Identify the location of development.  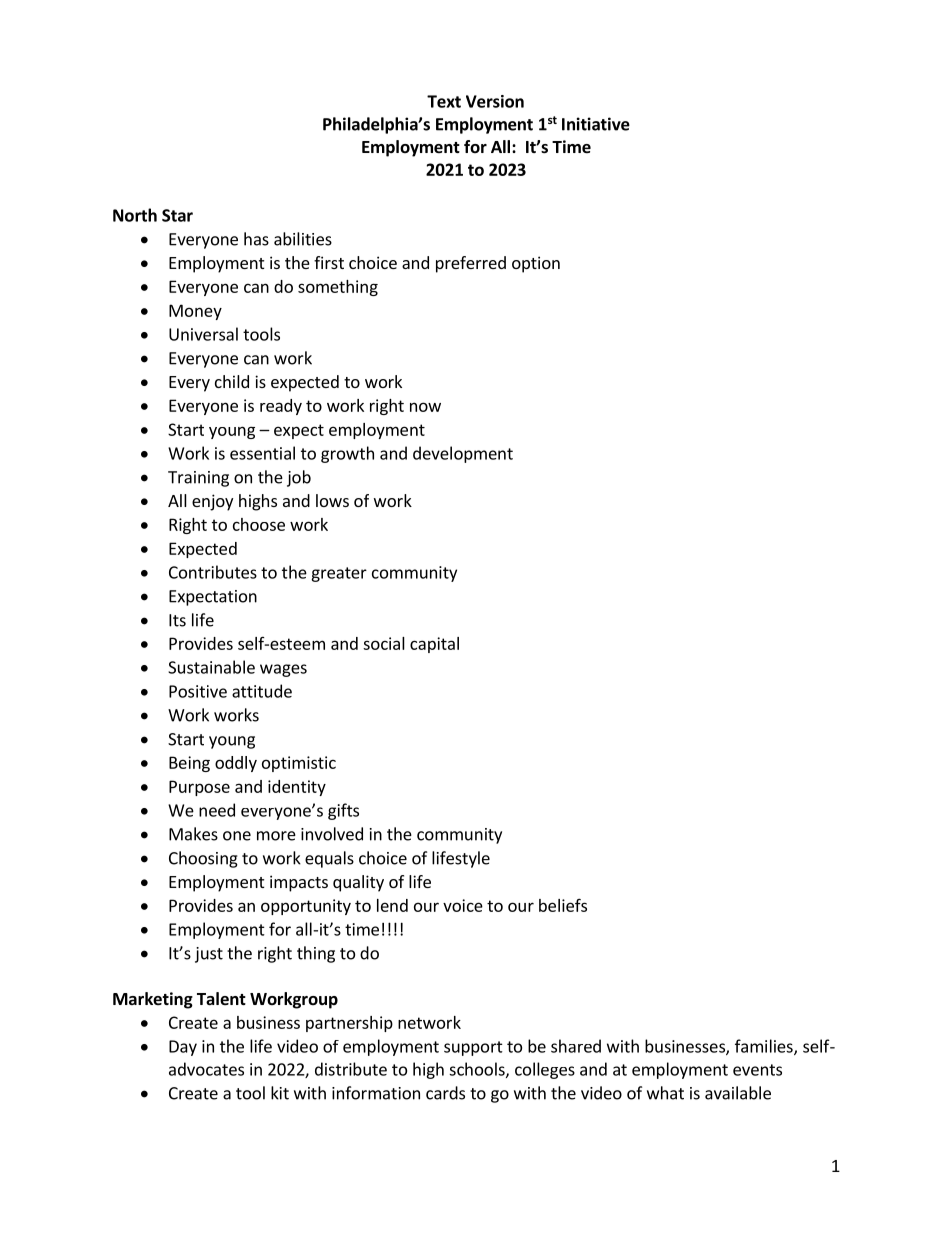
(463, 454).
